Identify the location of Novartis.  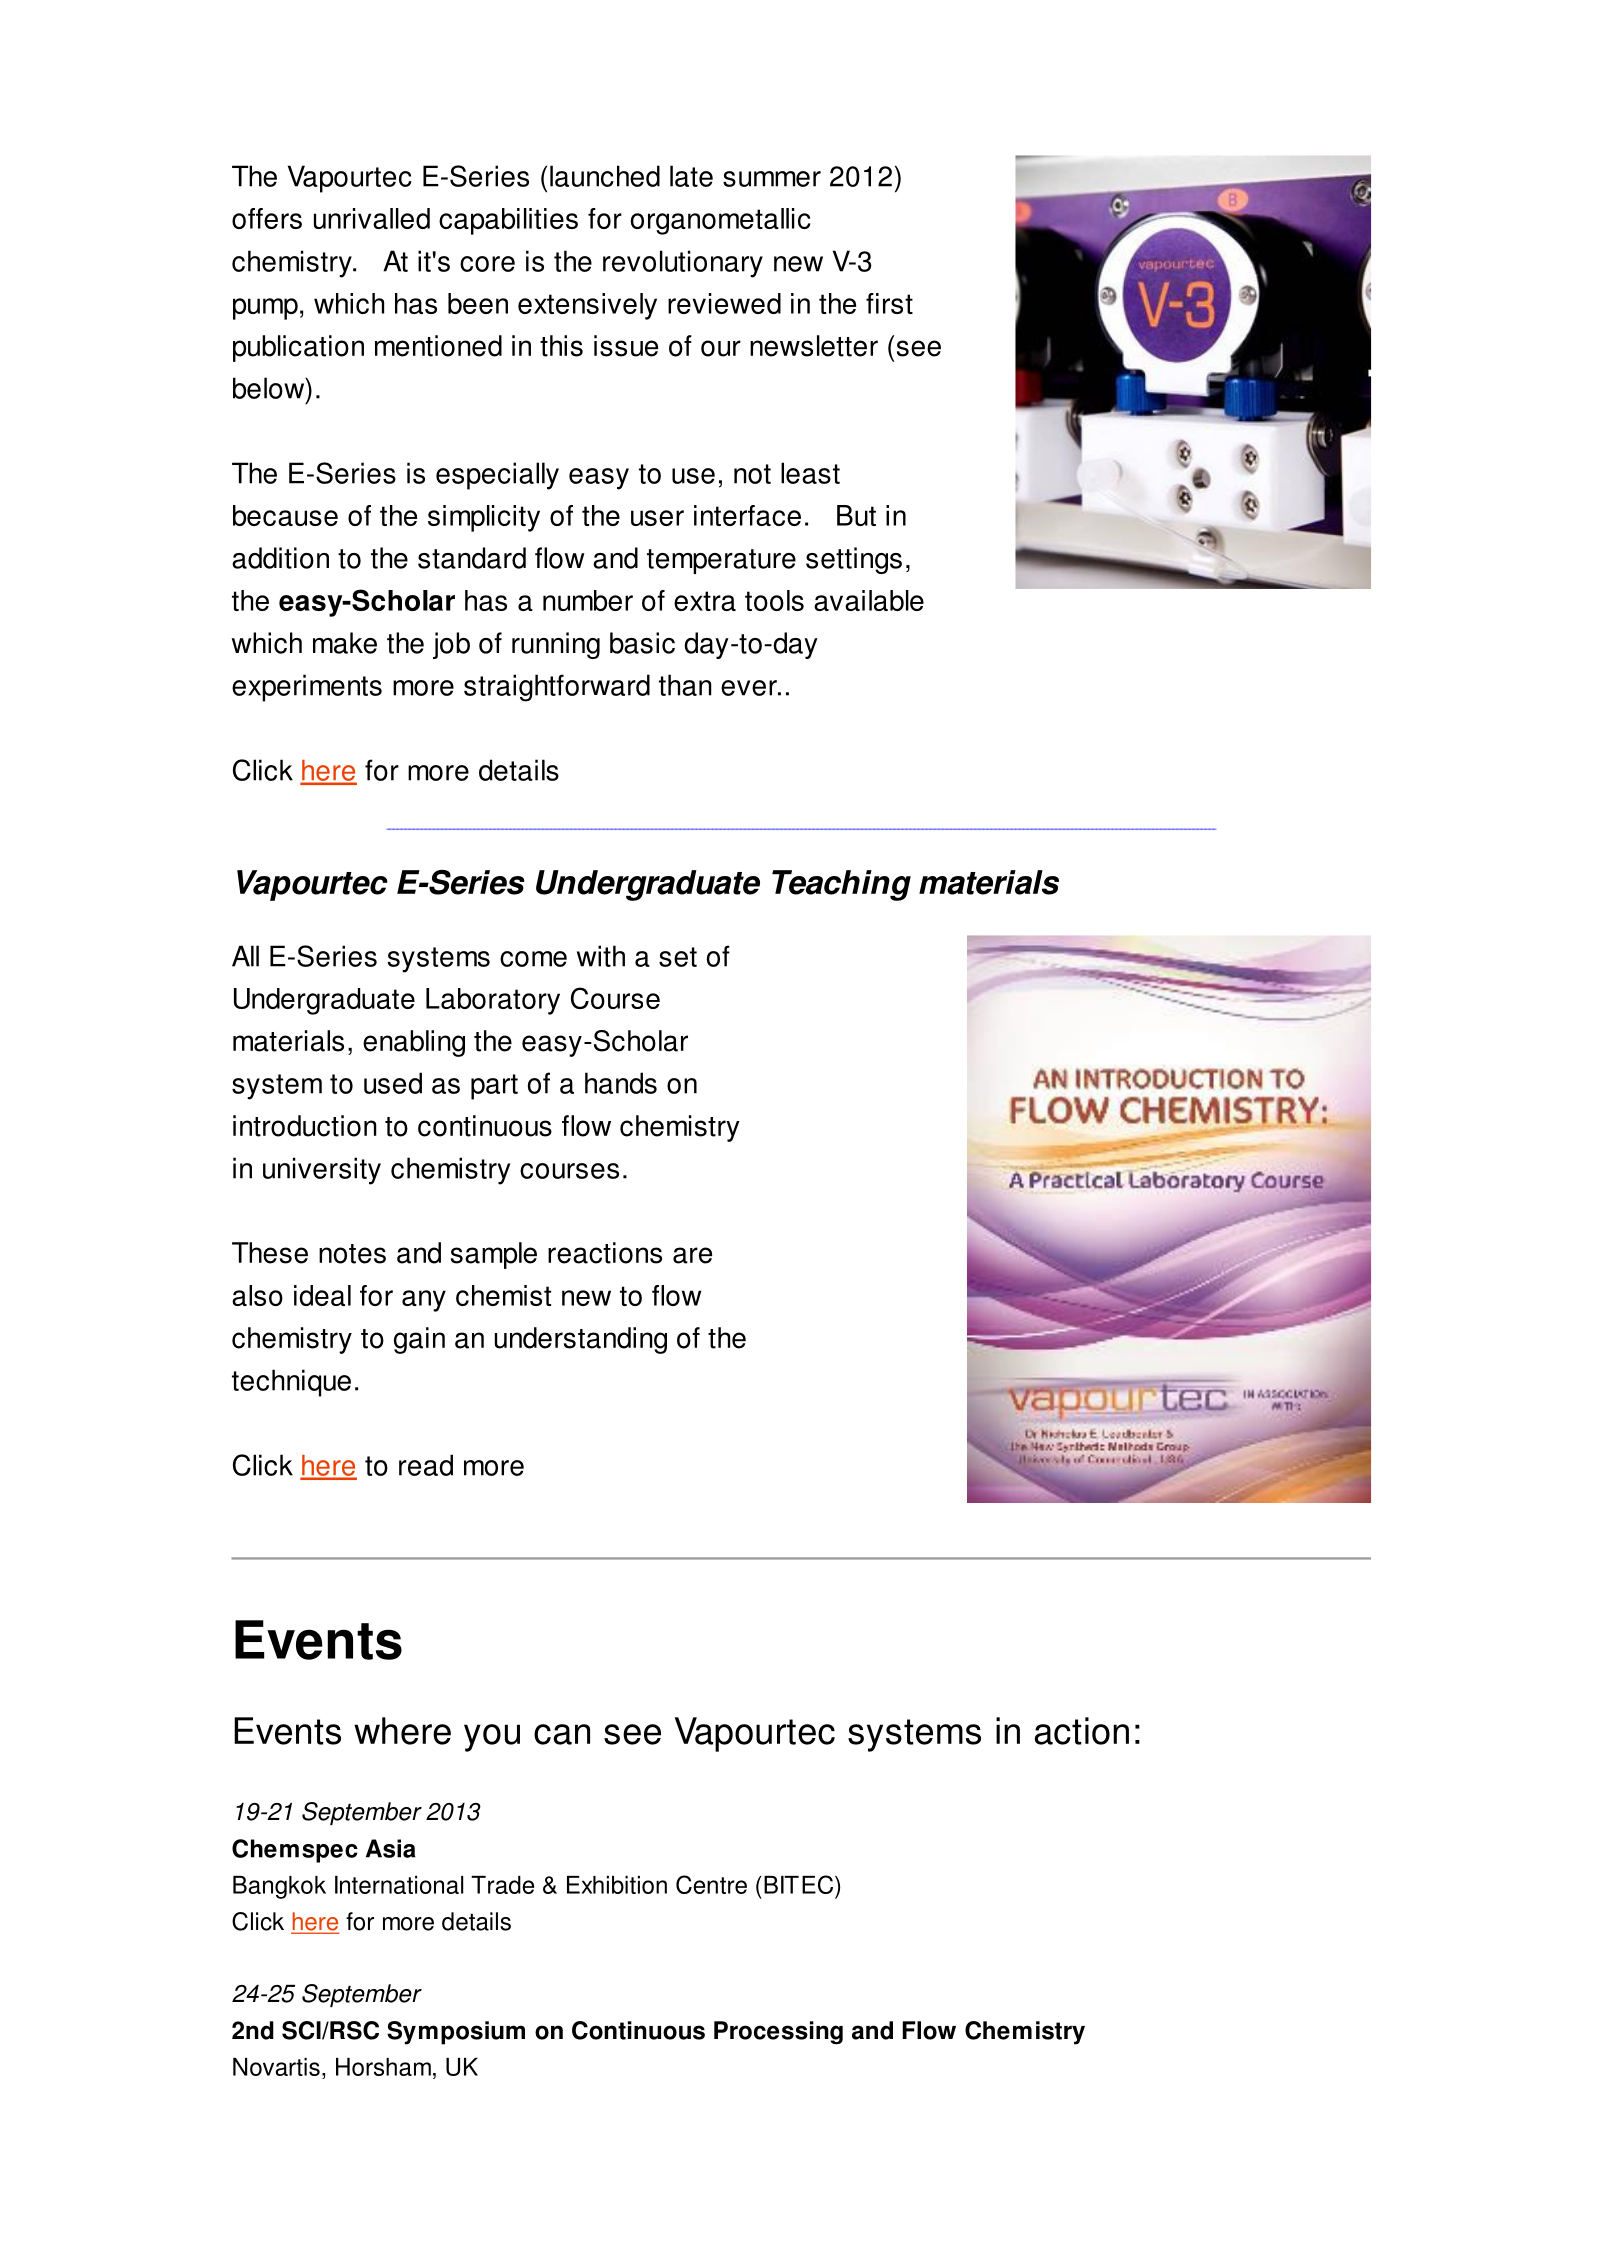
(276, 2067).
